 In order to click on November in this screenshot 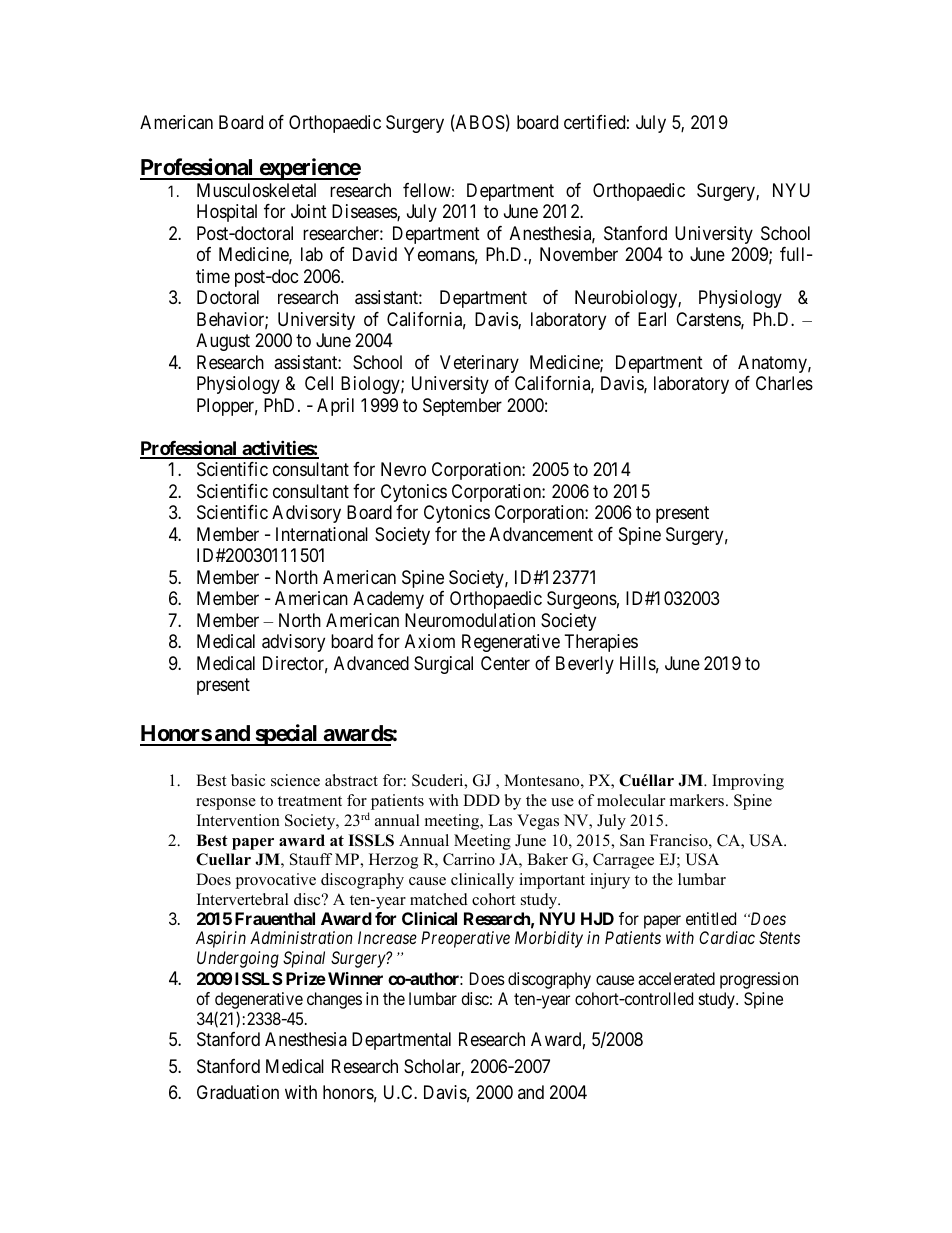, I will do `click(579, 254)`.
